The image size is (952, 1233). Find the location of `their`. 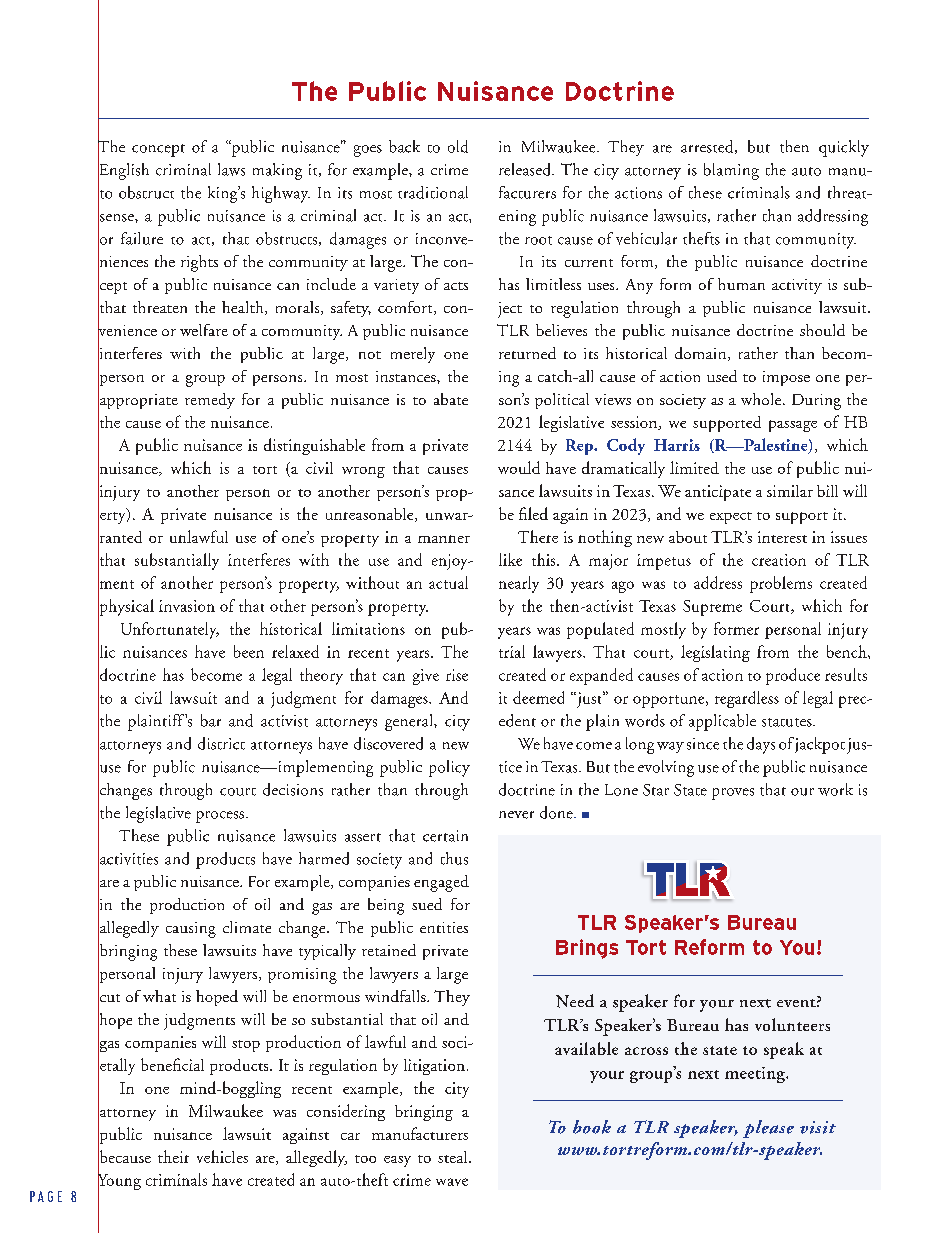

their is located at coordinates (173, 1156).
